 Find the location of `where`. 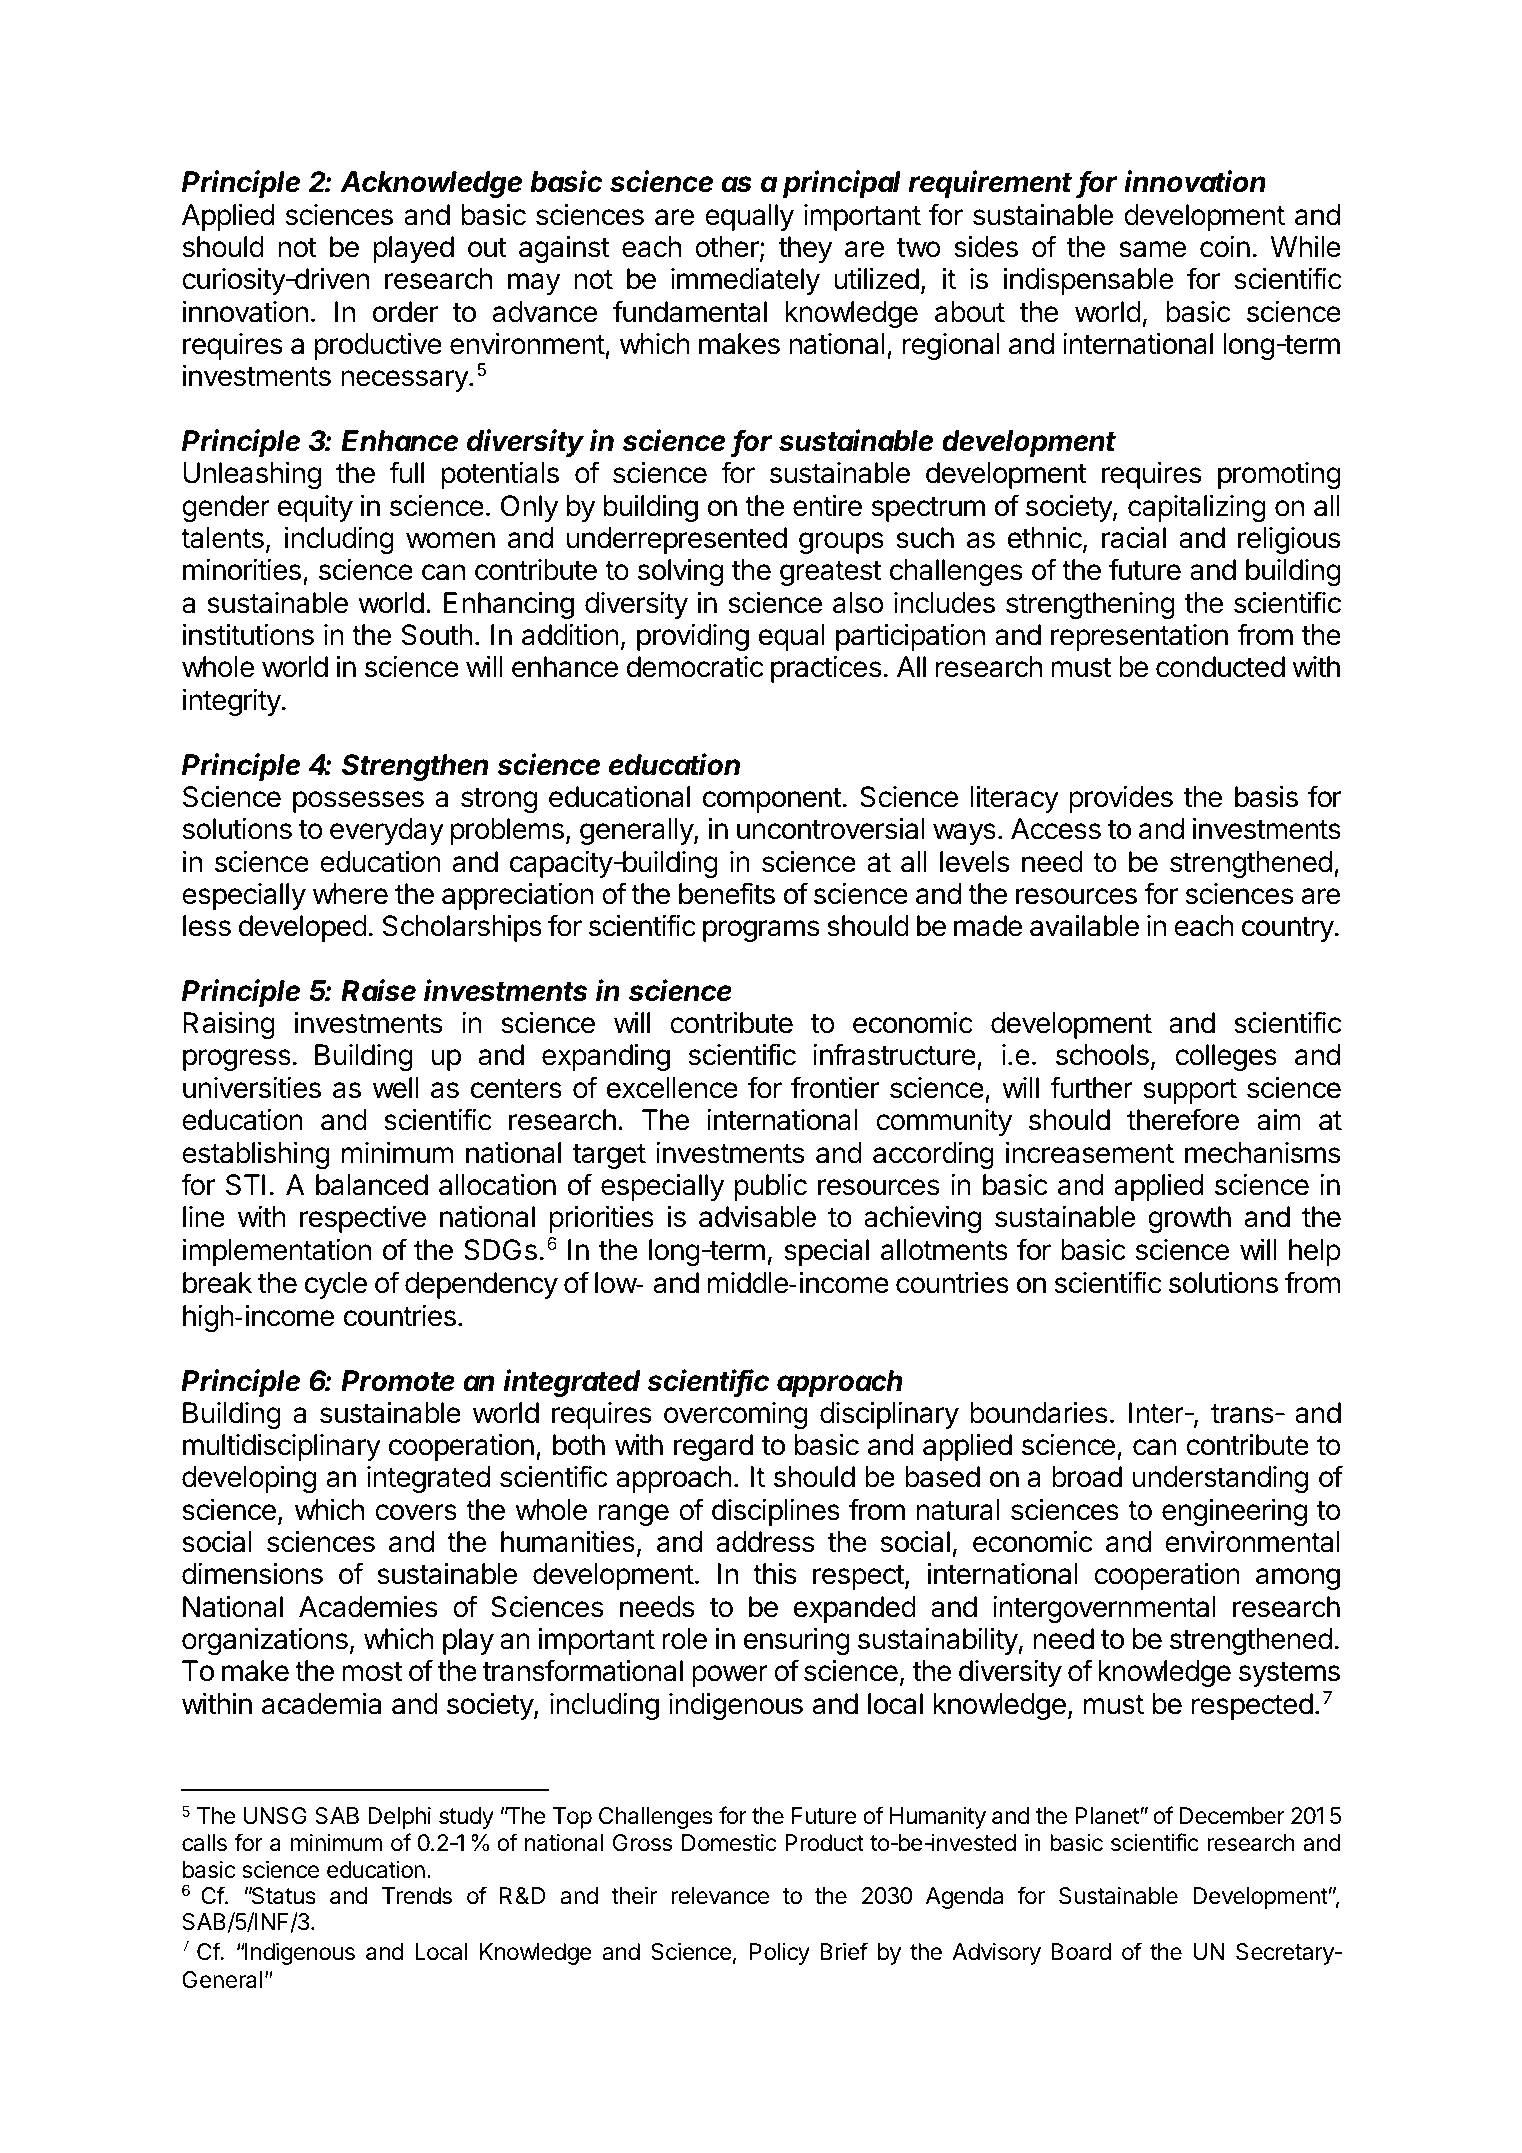

where is located at coordinates (350, 894).
